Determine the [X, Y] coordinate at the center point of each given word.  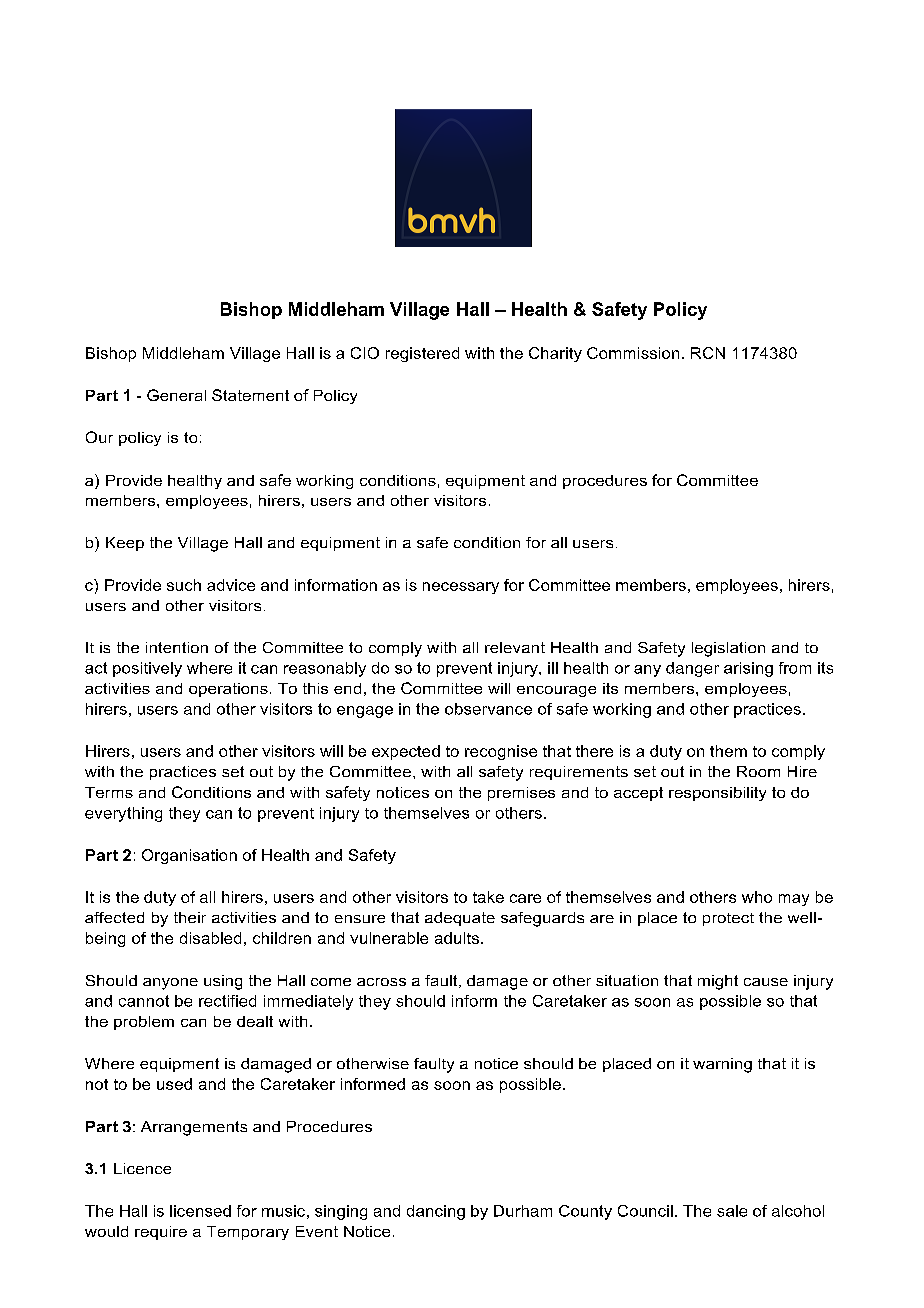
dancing [436, 1212]
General [176, 395]
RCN [708, 353]
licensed [200, 1211]
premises [521, 794]
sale [732, 1211]
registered [422, 354]
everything [123, 814]
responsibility [717, 794]
